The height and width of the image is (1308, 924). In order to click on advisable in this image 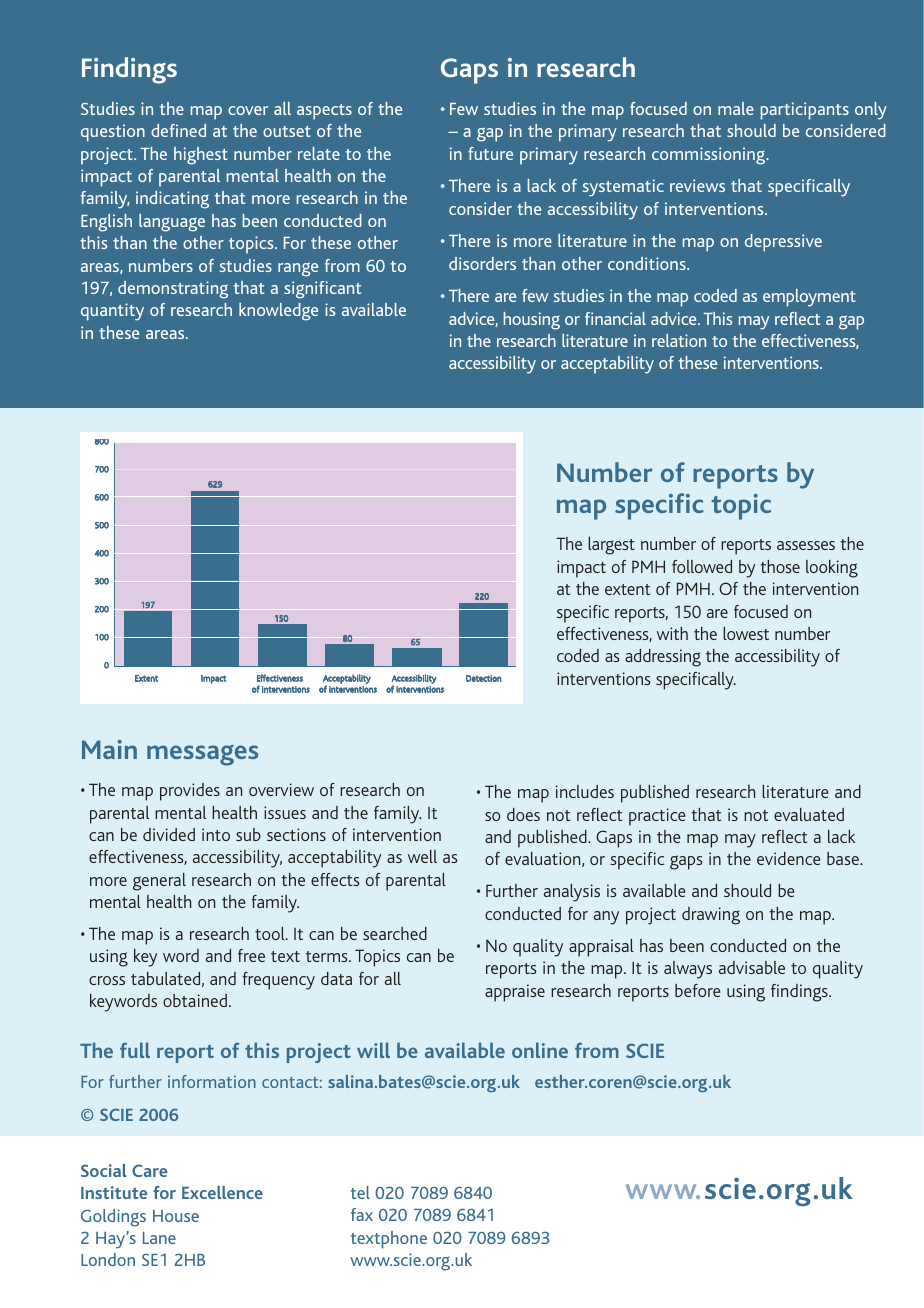, I will do `click(752, 967)`.
